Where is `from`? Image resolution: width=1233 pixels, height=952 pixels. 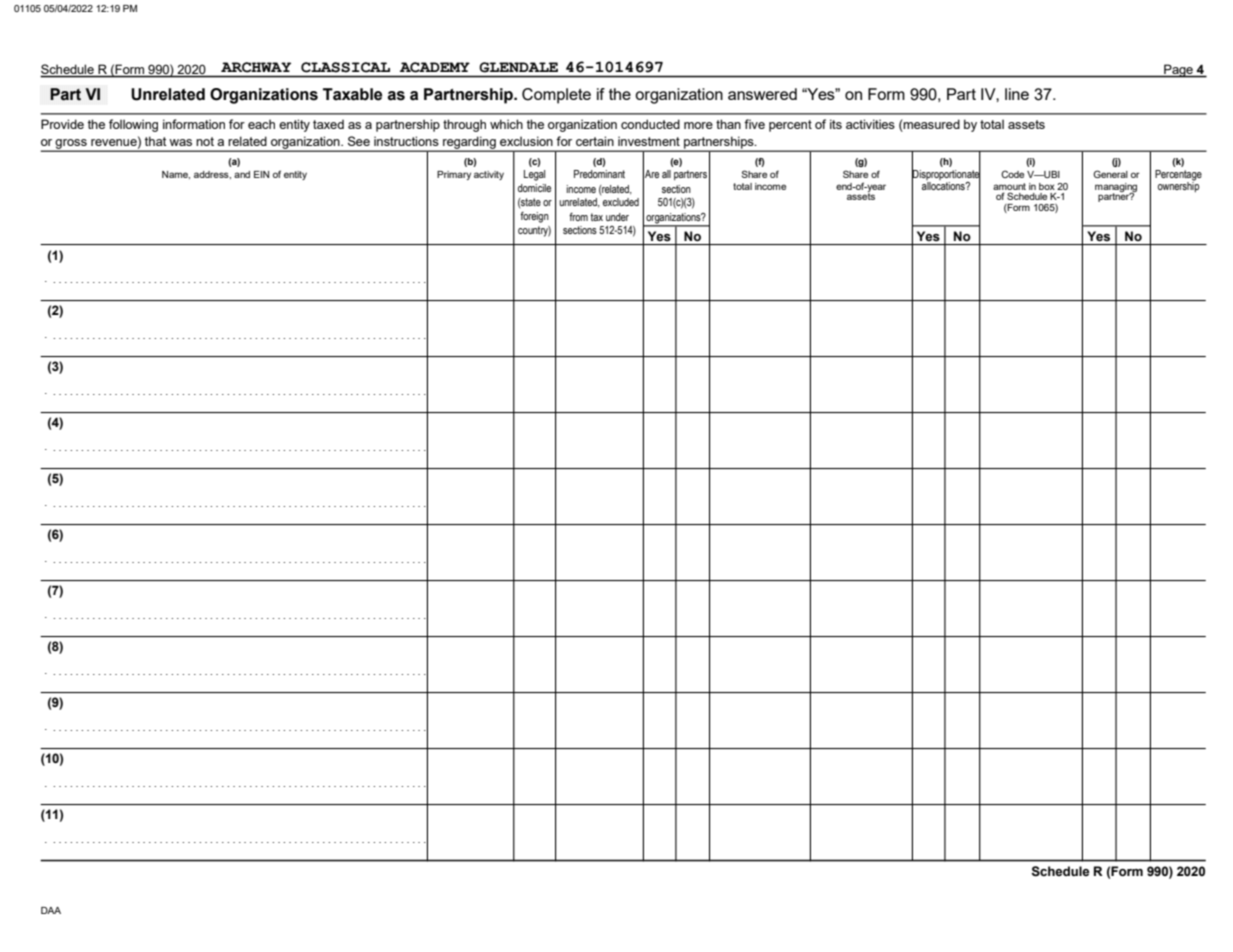 from is located at coordinates (578, 217).
